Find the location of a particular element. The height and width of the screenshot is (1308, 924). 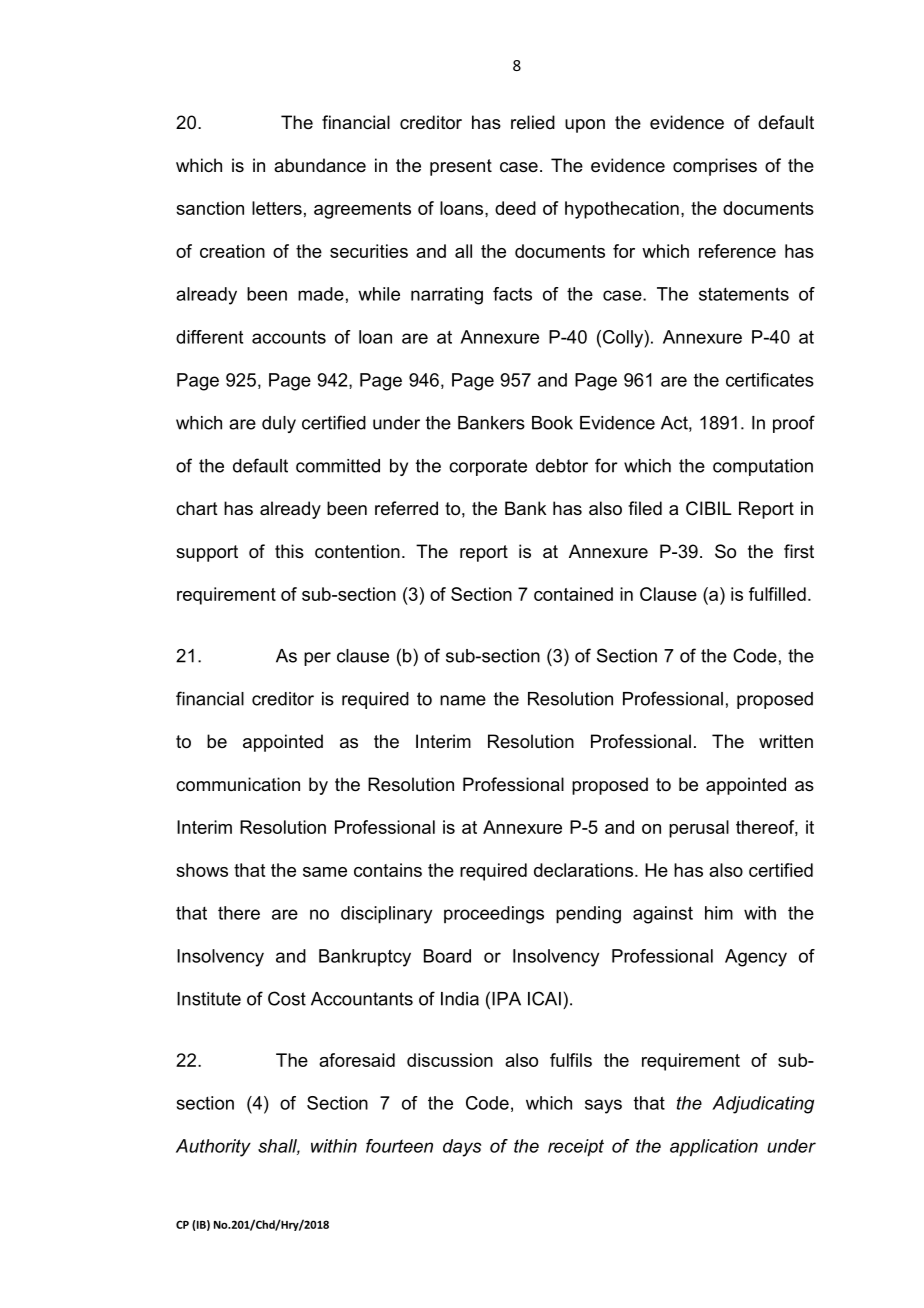

communication is located at coordinates (238, 784).
